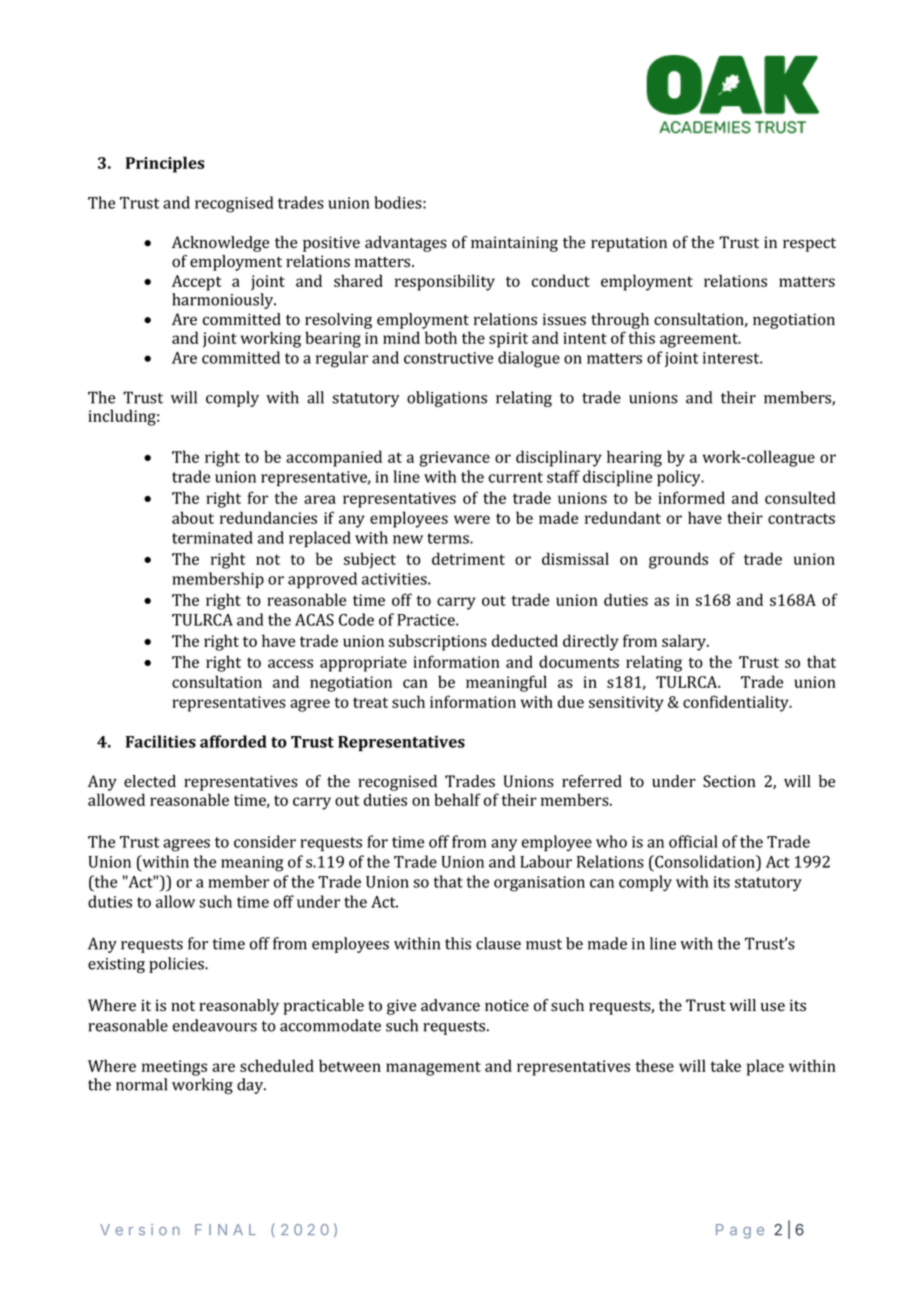 The height and width of the page is (1308, 924). Describe the element at coordinates (290, 663) in the page. I see `access` at that location.
